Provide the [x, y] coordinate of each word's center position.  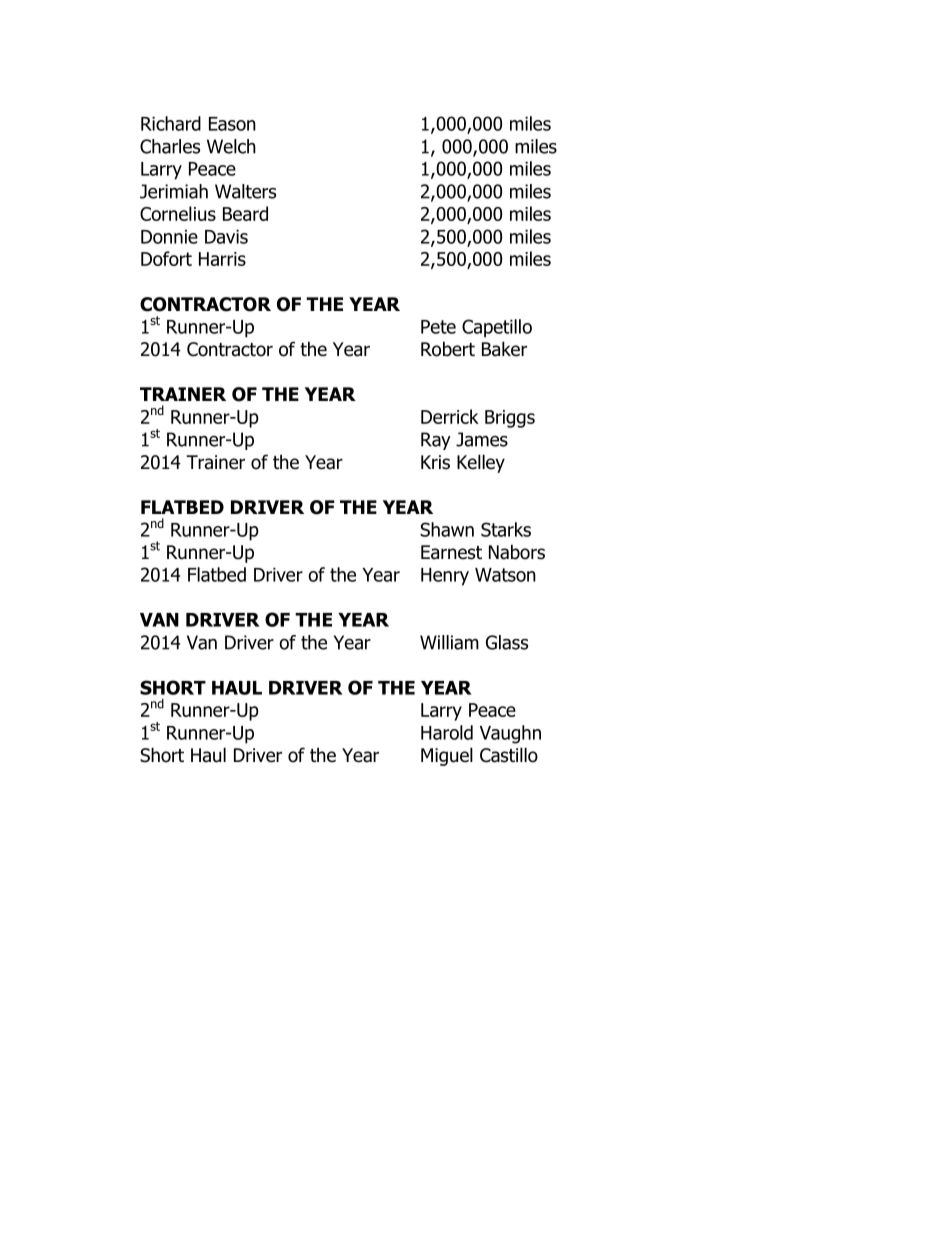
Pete [438, 327]
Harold [447, 732]
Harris [222, 259]
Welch [231, 146]
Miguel [447, 756]
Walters [245, 191]
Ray [436, 441]
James [482, 439]
